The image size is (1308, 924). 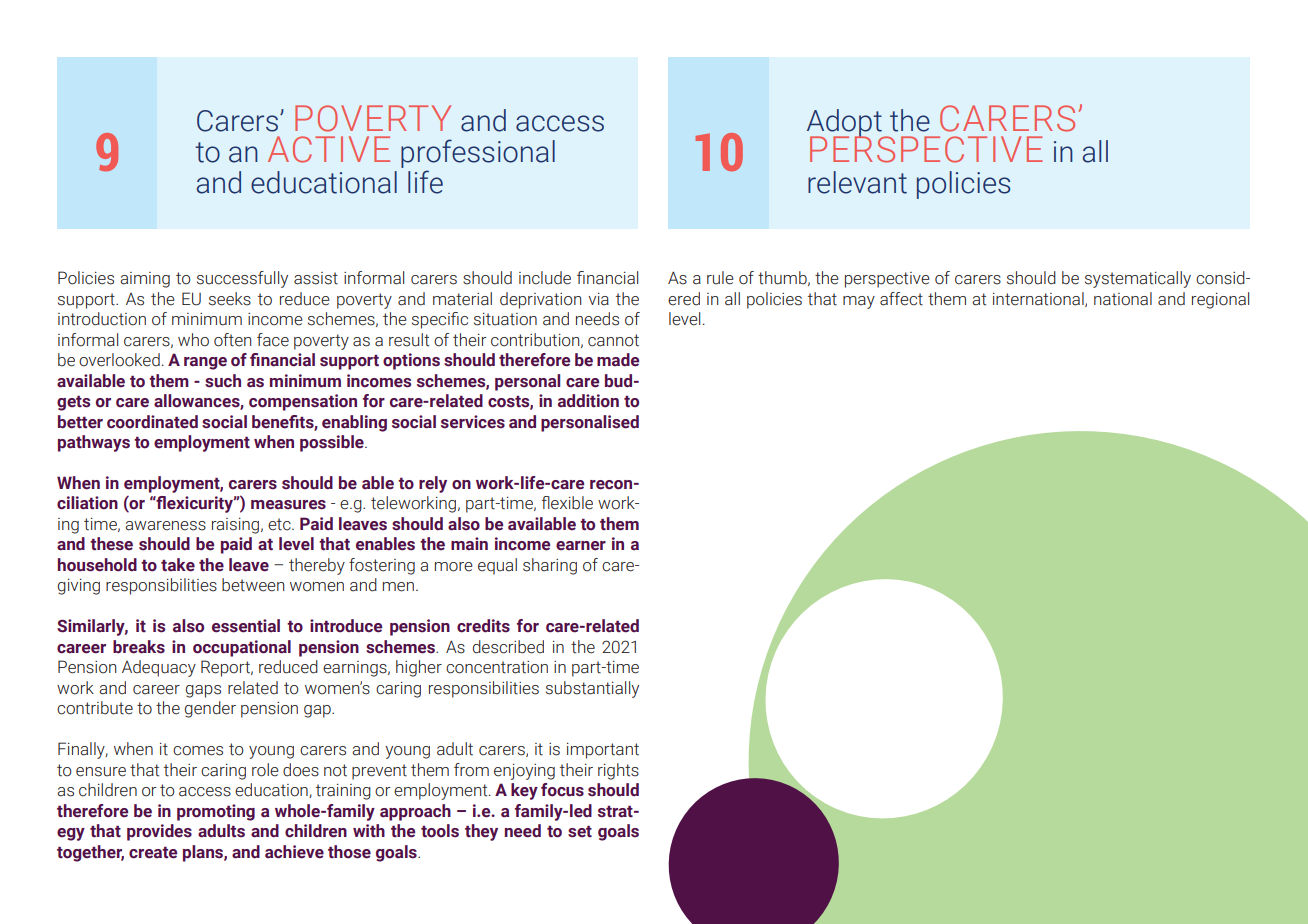 What do you see at coordinates (1138, 279) in the screenshot?
I see `systematically` at bounding box center [1138, 279].
